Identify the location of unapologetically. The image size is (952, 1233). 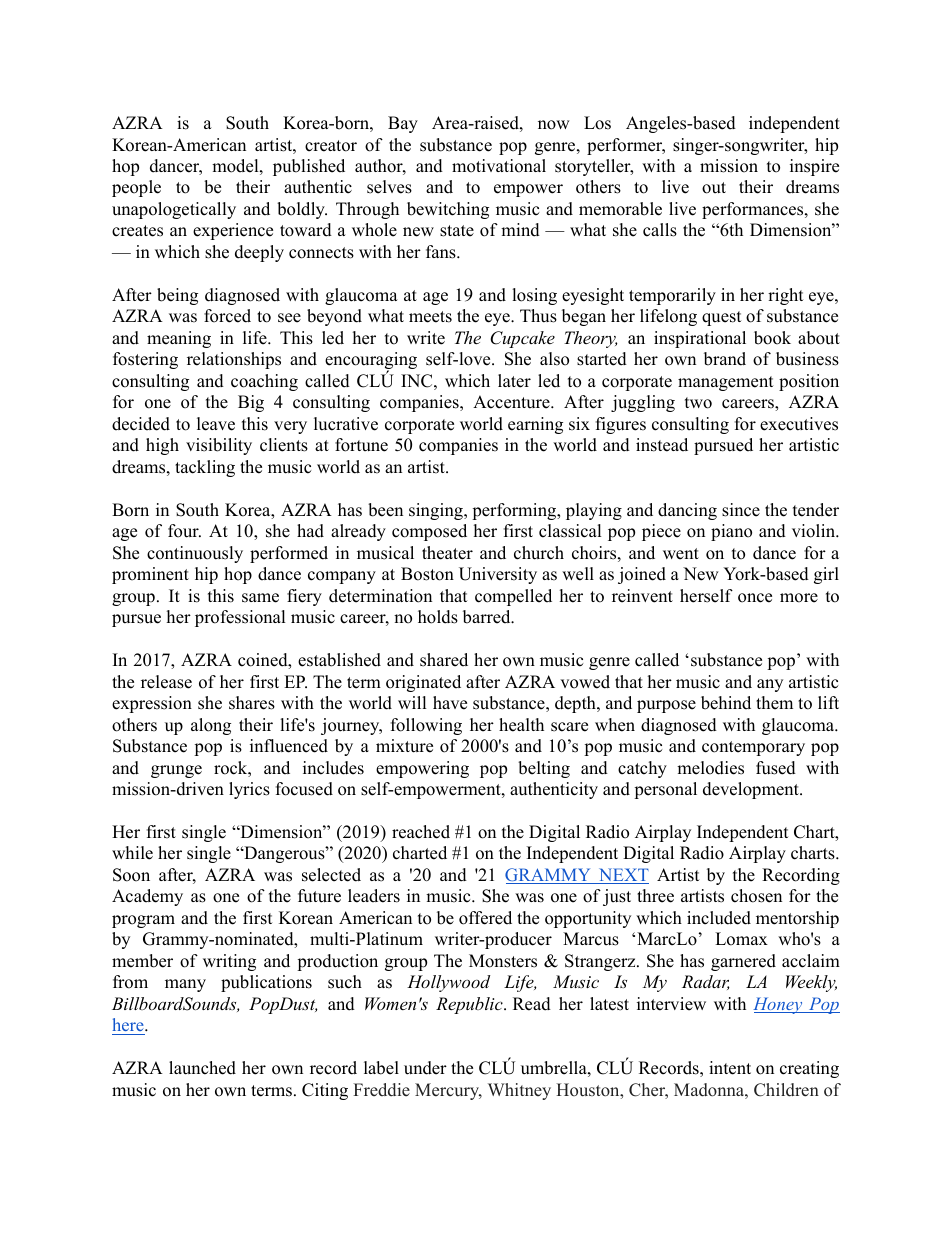
(174, 210).
